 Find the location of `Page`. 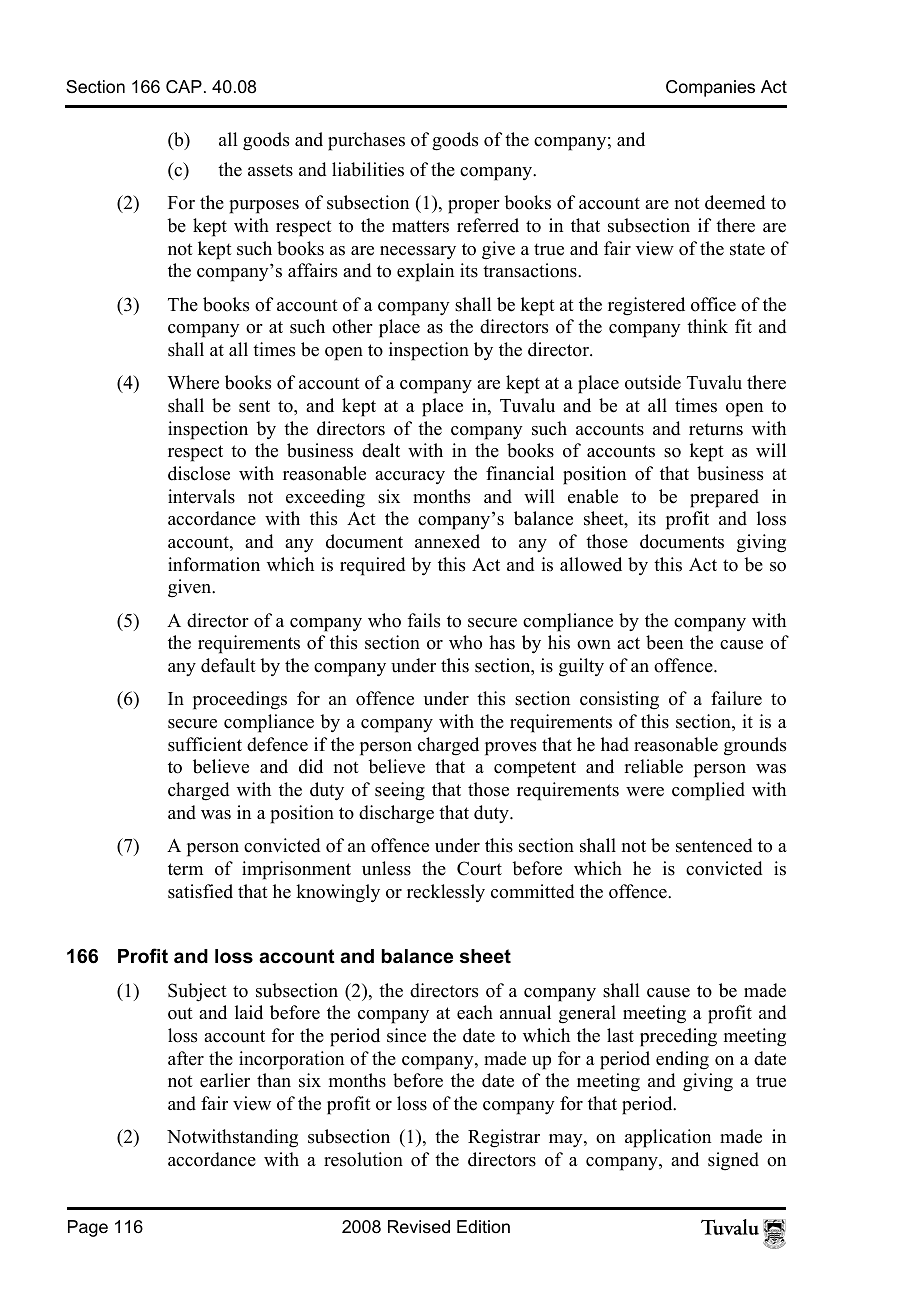

Page is located at coordinates (88, 1228).
